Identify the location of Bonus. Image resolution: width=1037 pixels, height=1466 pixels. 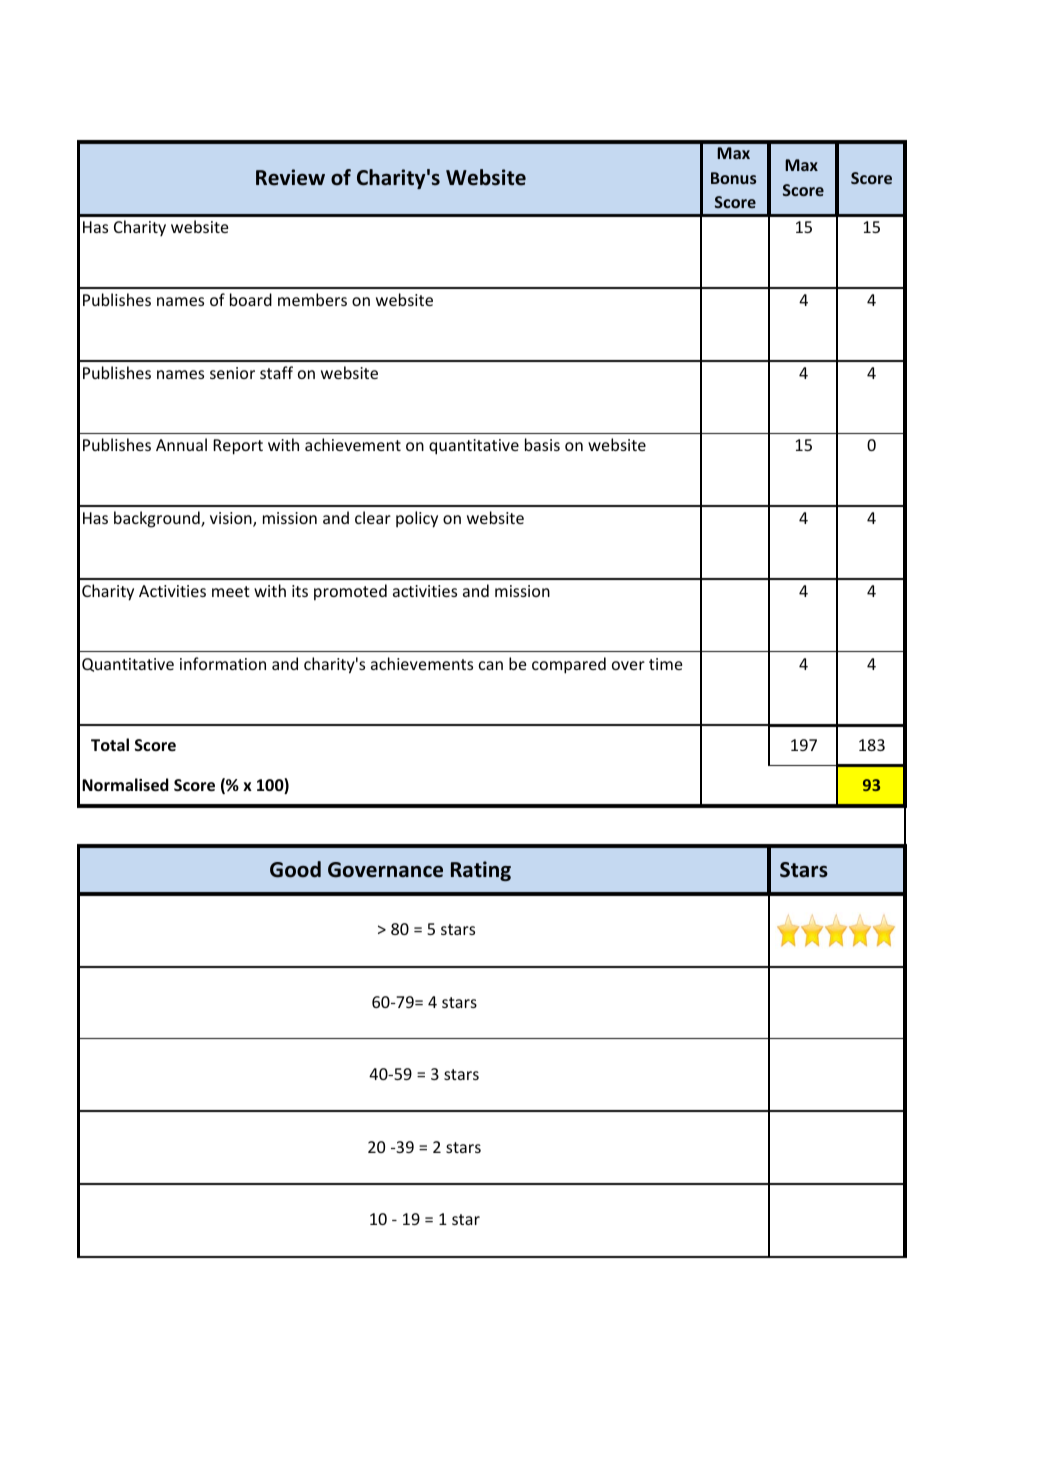
(733, 178).
